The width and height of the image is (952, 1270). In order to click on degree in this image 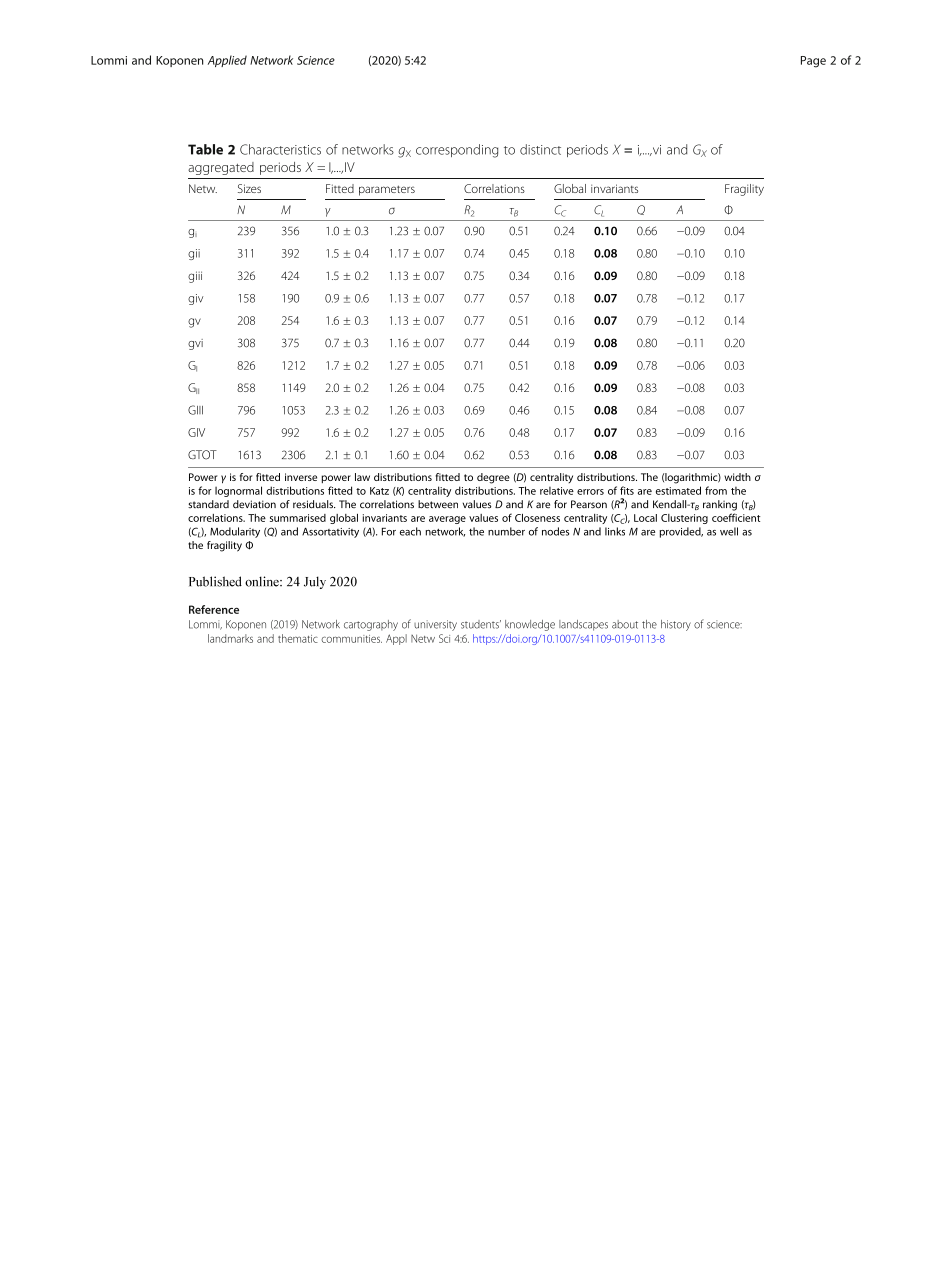, I will do `click(493, 478)`.
